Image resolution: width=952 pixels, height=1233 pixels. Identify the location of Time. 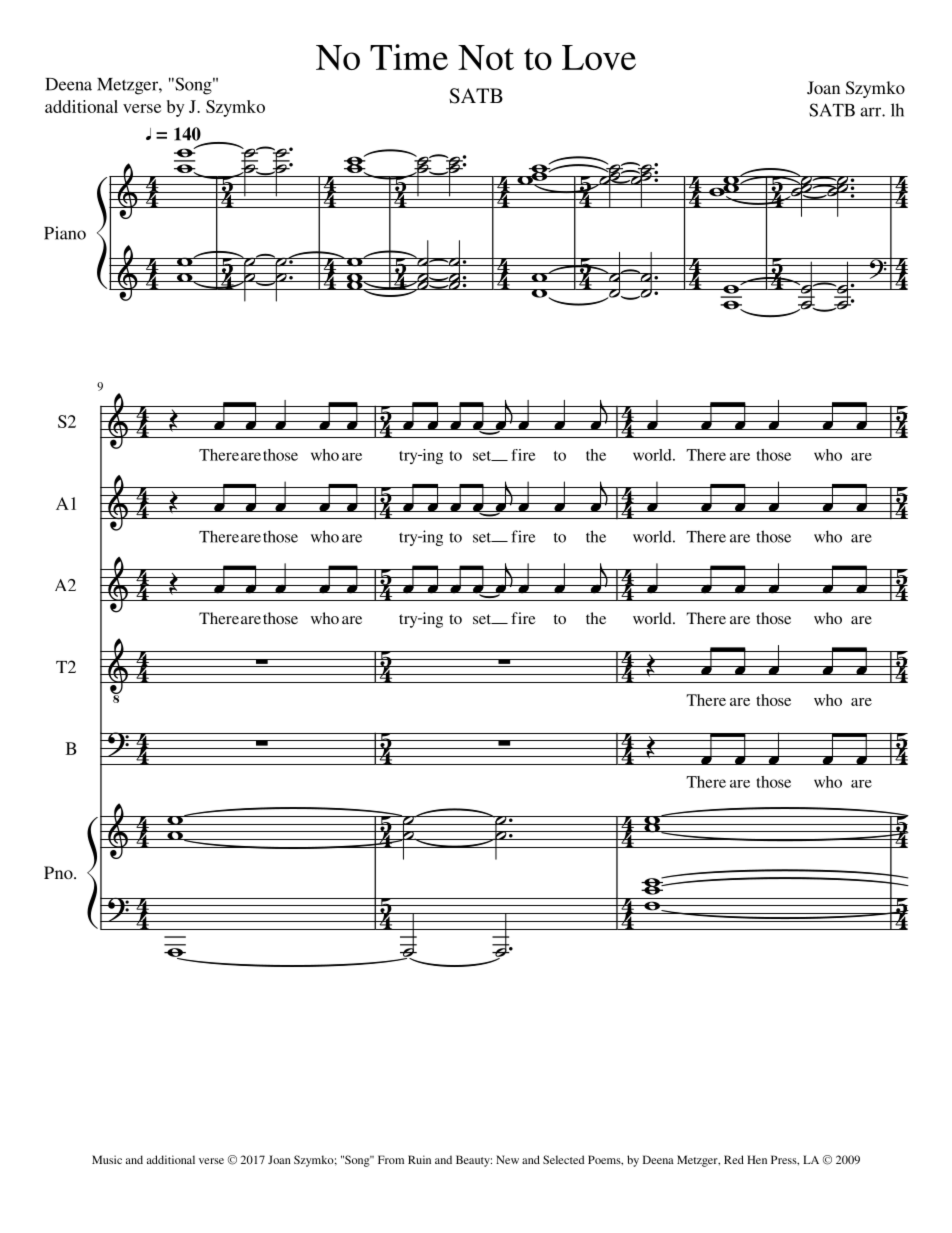
(409, 57).
